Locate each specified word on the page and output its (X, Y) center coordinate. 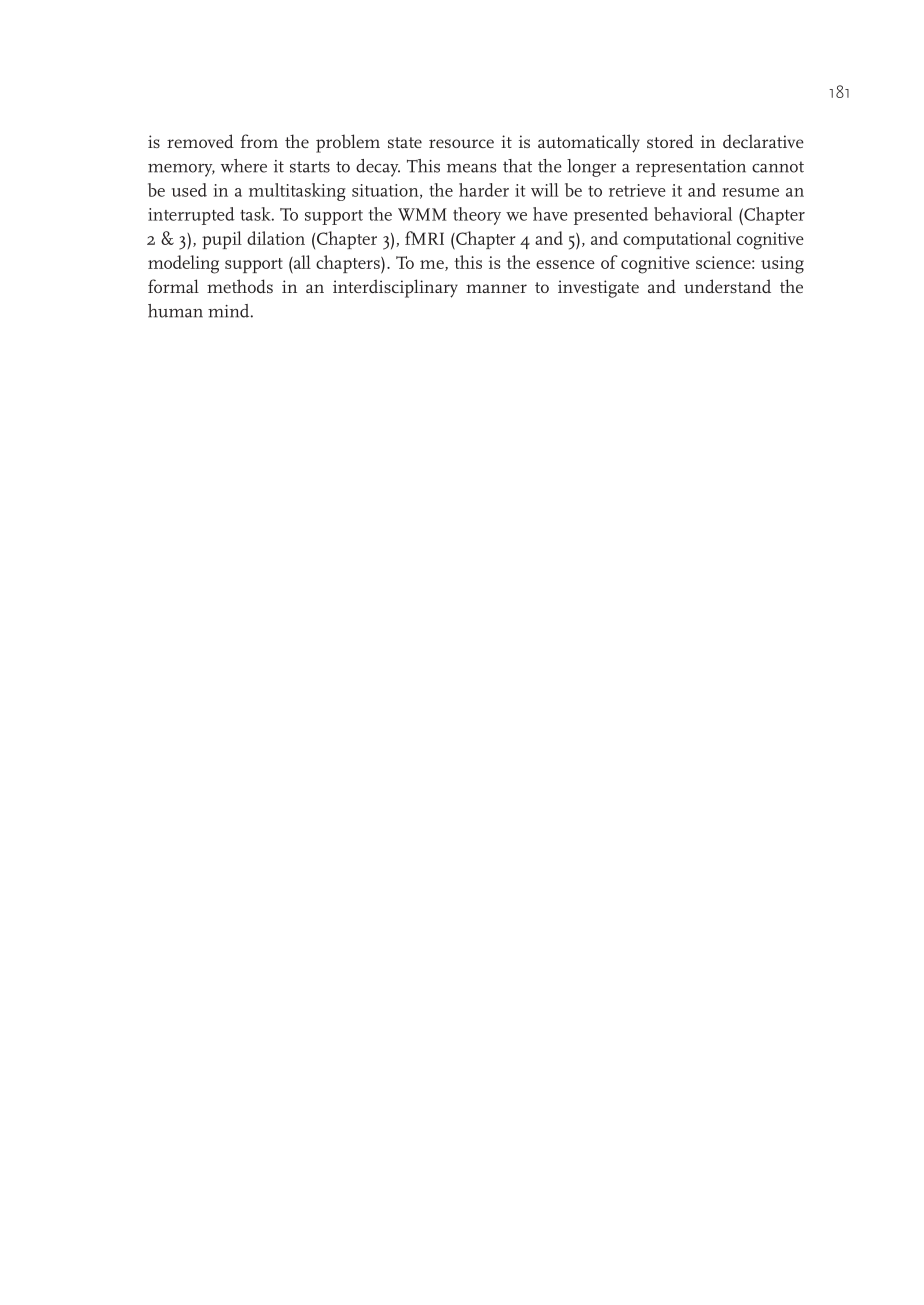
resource (461, 143)
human (175, 311)
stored (670, 141)
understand (727, 286)
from (259, 141)
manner (496, 288)
